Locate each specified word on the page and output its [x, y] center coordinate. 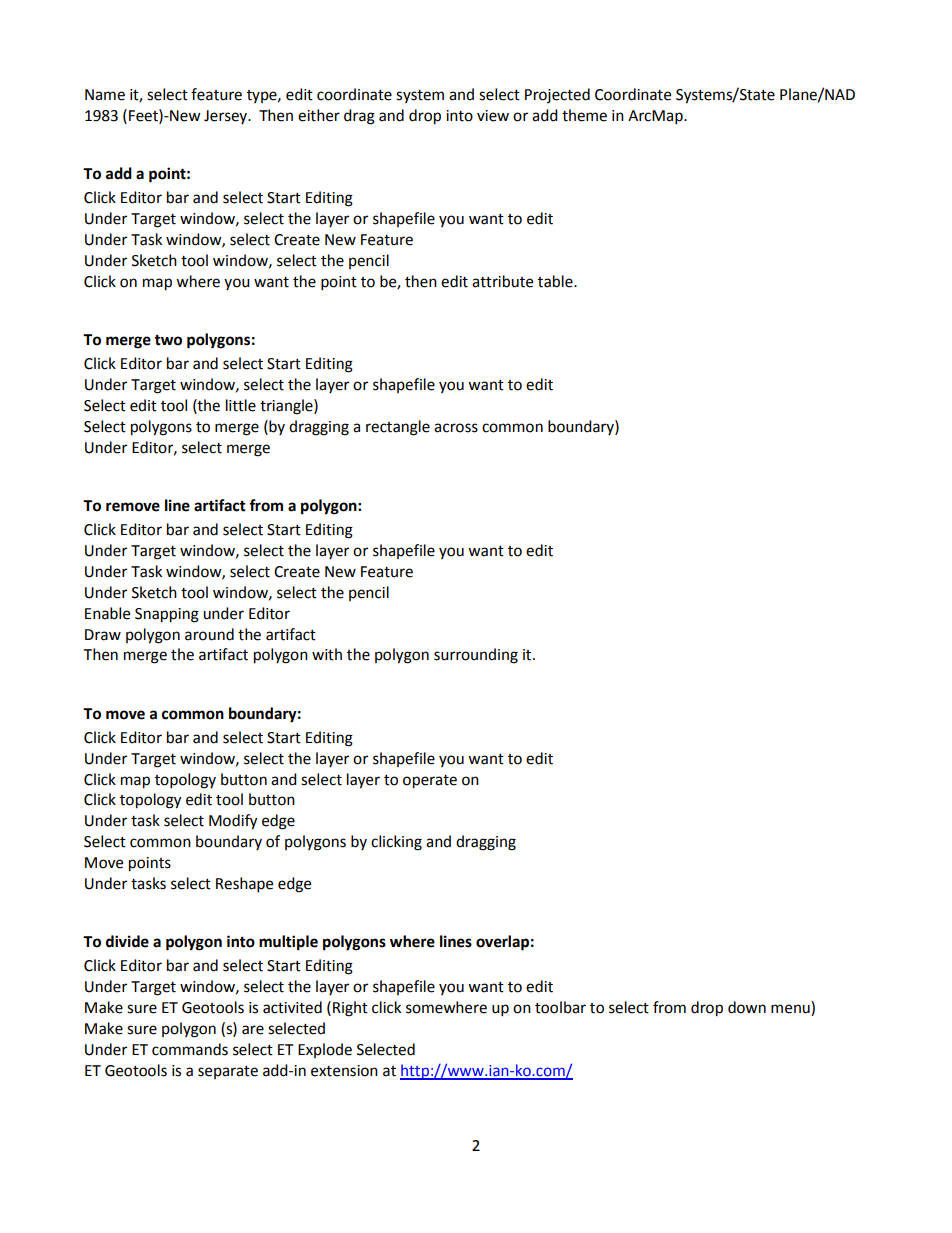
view [493, 116]
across [456, 428]
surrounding [476, 656]
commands [190, 1049]
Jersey [227, 117]
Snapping [167, 615]
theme [584, 115]
